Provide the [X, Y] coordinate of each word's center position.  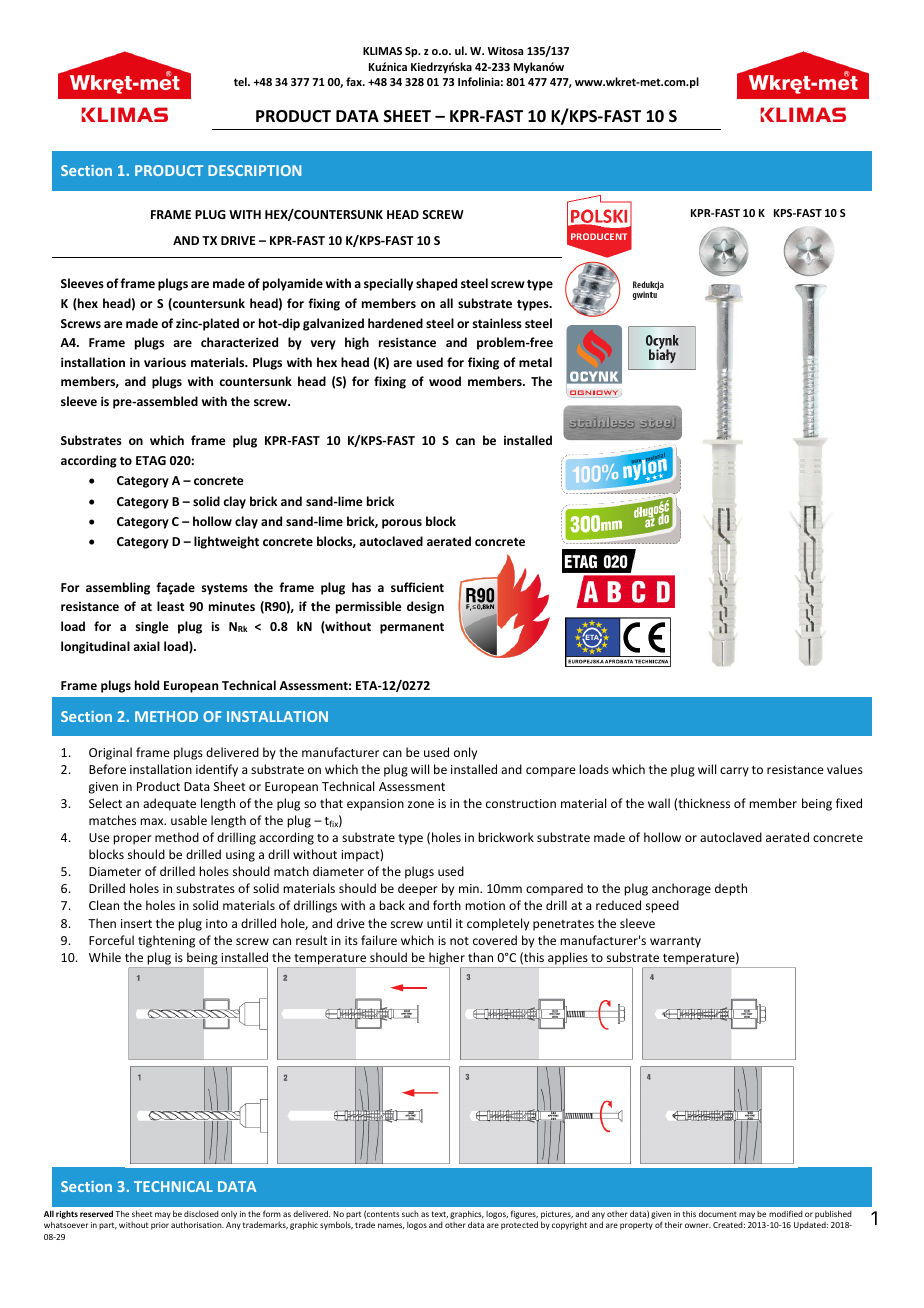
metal [535, 362]
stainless [497, 323]
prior [160, 1226]
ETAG [151, 460]
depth [731, 889]
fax [355, 81]
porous [402, 524]
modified [786, 1213]
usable [189, 820]
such [410, 1214]
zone [421, 804]
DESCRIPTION [254, 170]
